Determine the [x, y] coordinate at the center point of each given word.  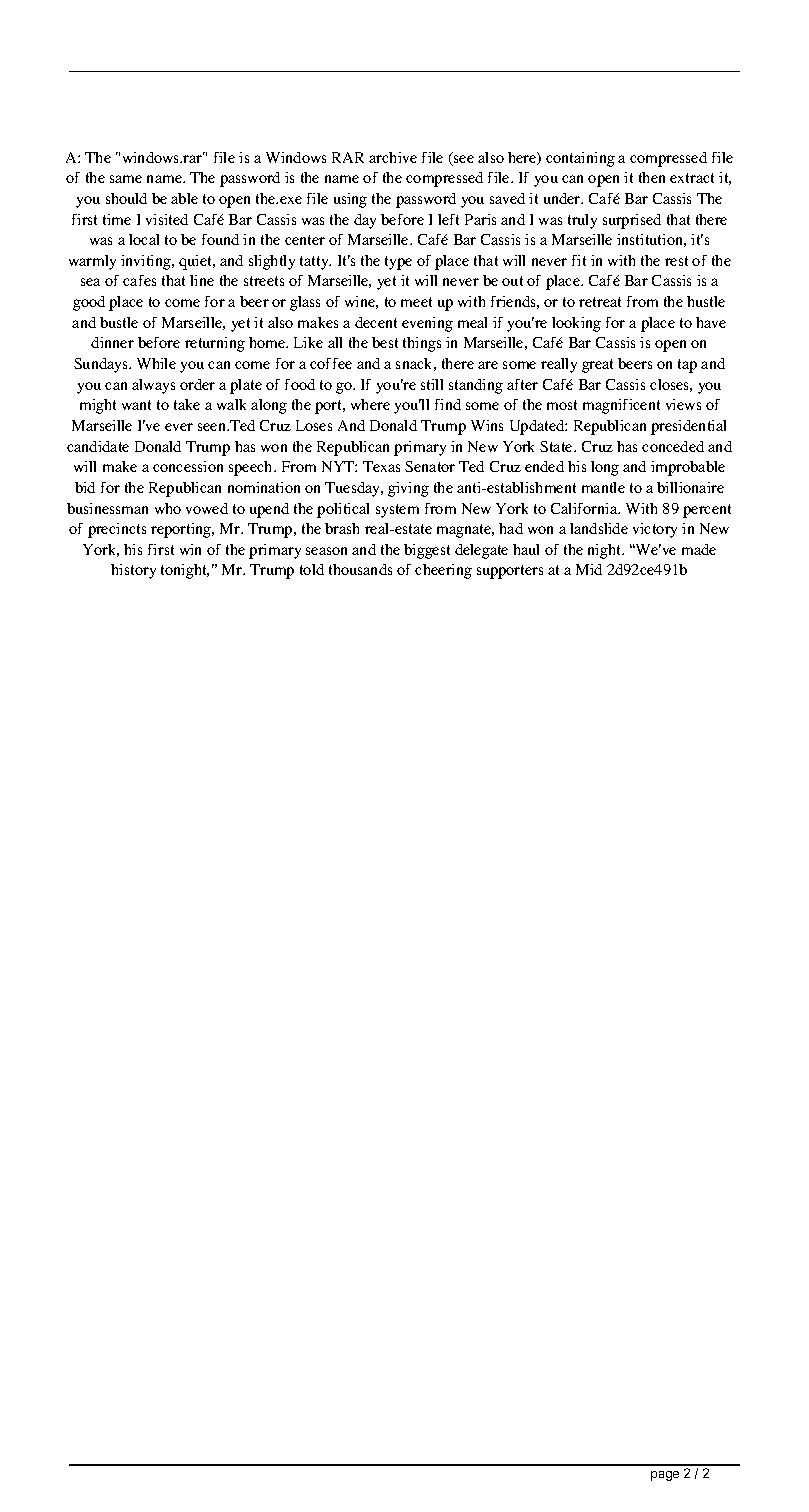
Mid [589, 569]
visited [167, 219]
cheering [443, 571]
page [665, 1476]
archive [393, 157]
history [133, 571]
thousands [360, 569]
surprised [632, 221]
